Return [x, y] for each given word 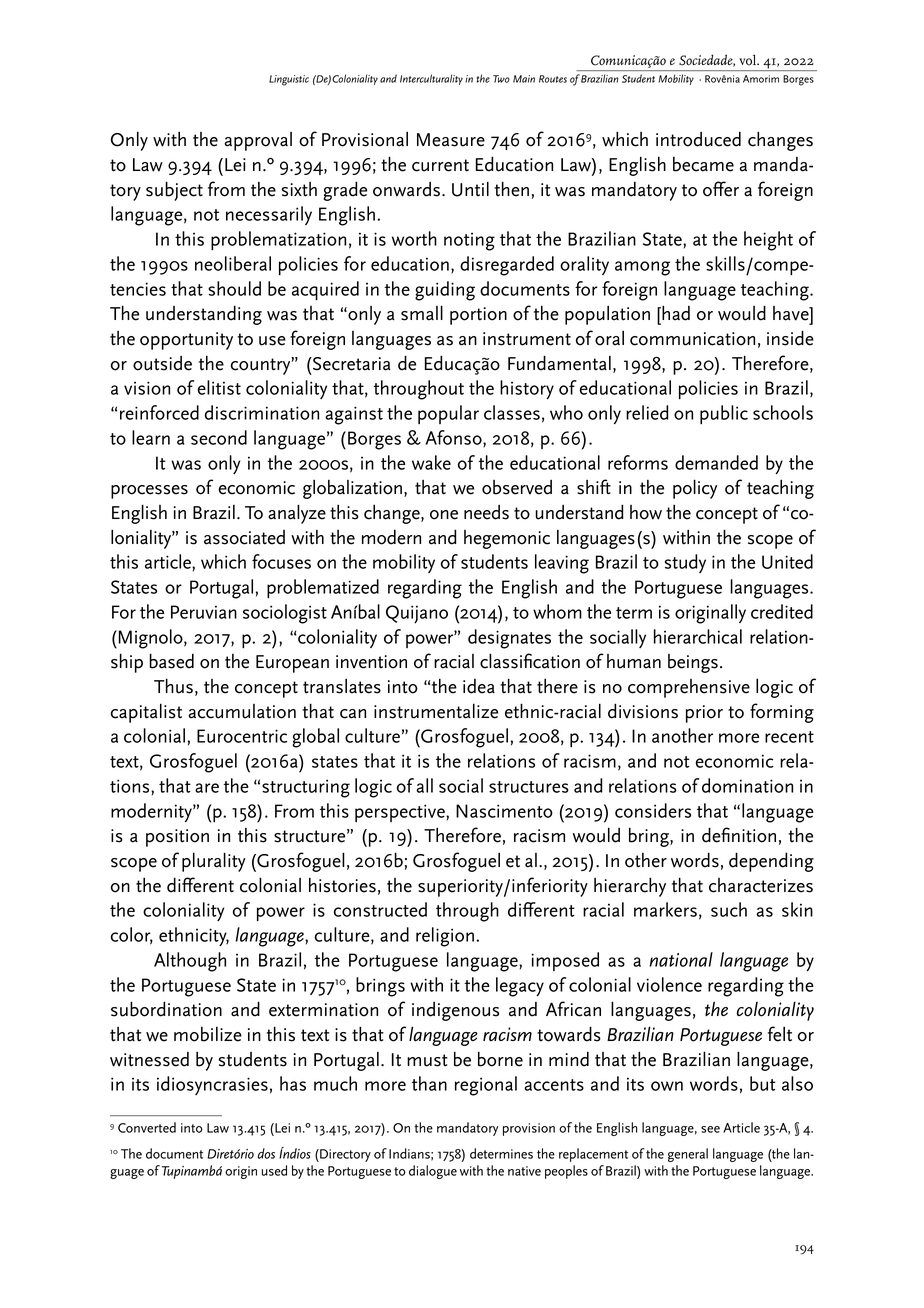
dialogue [433, 1172]
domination [747, 785]
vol [749, 60]
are [207, 788]
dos [266, 1153]
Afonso [454, 438]
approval [258, 141]
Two [501, 79]
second [219, 437]
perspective [401, 813]
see [710, 1129]
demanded [716, 462]
